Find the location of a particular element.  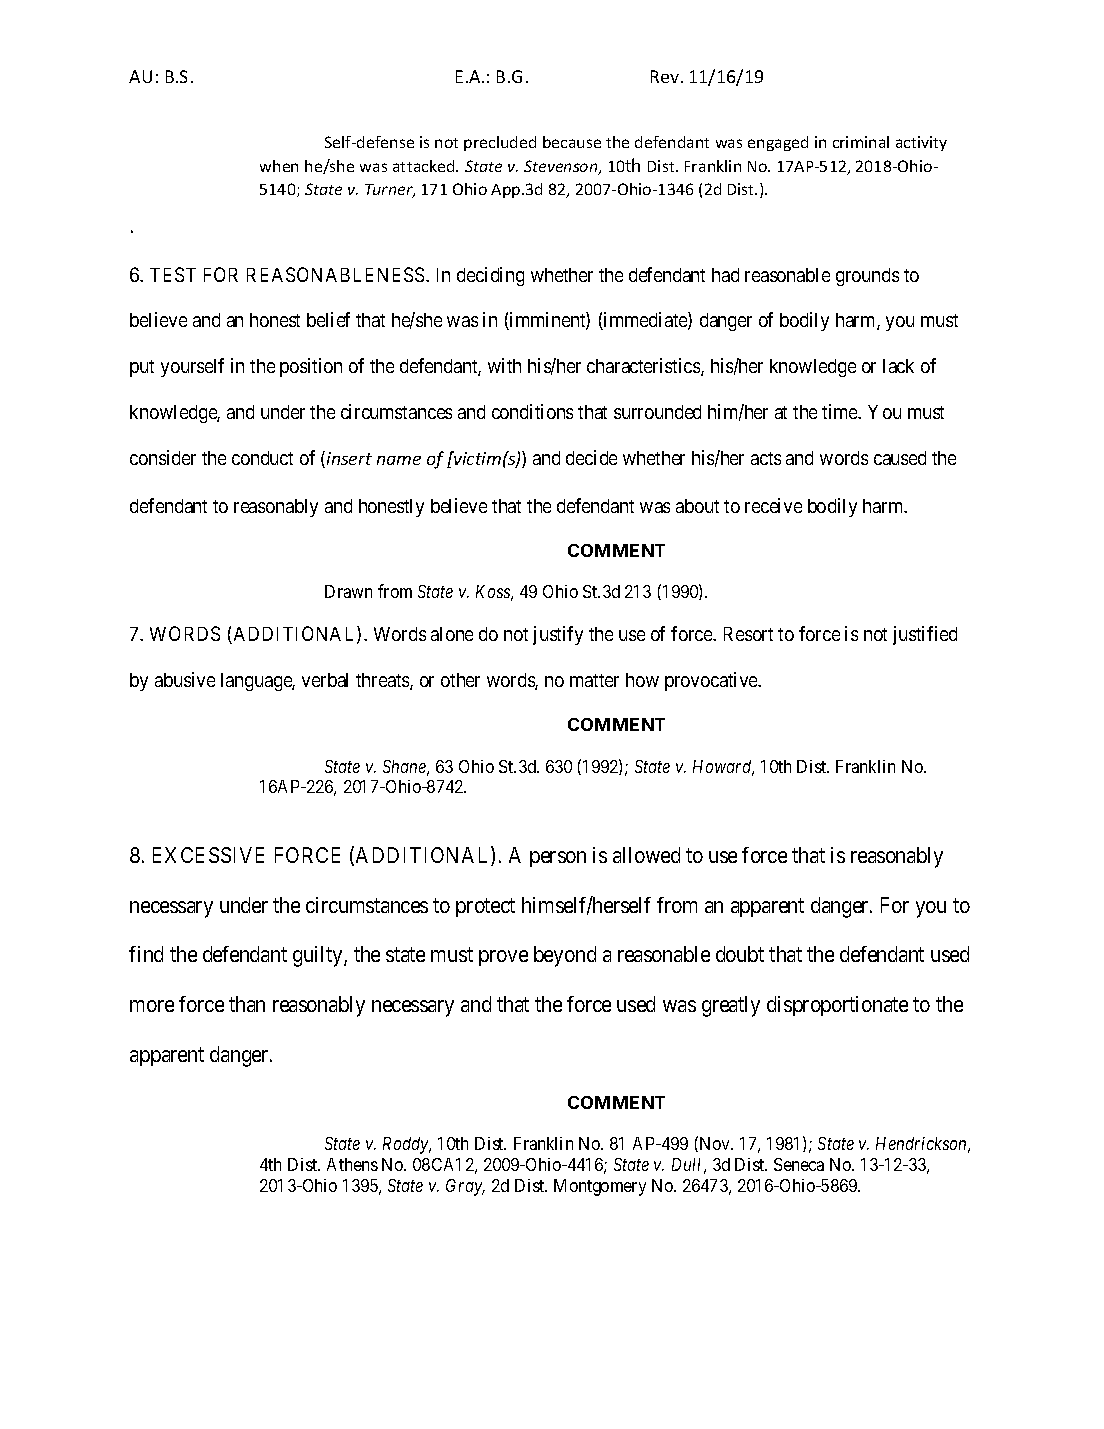

justify is located at coordinates (558, 635).
